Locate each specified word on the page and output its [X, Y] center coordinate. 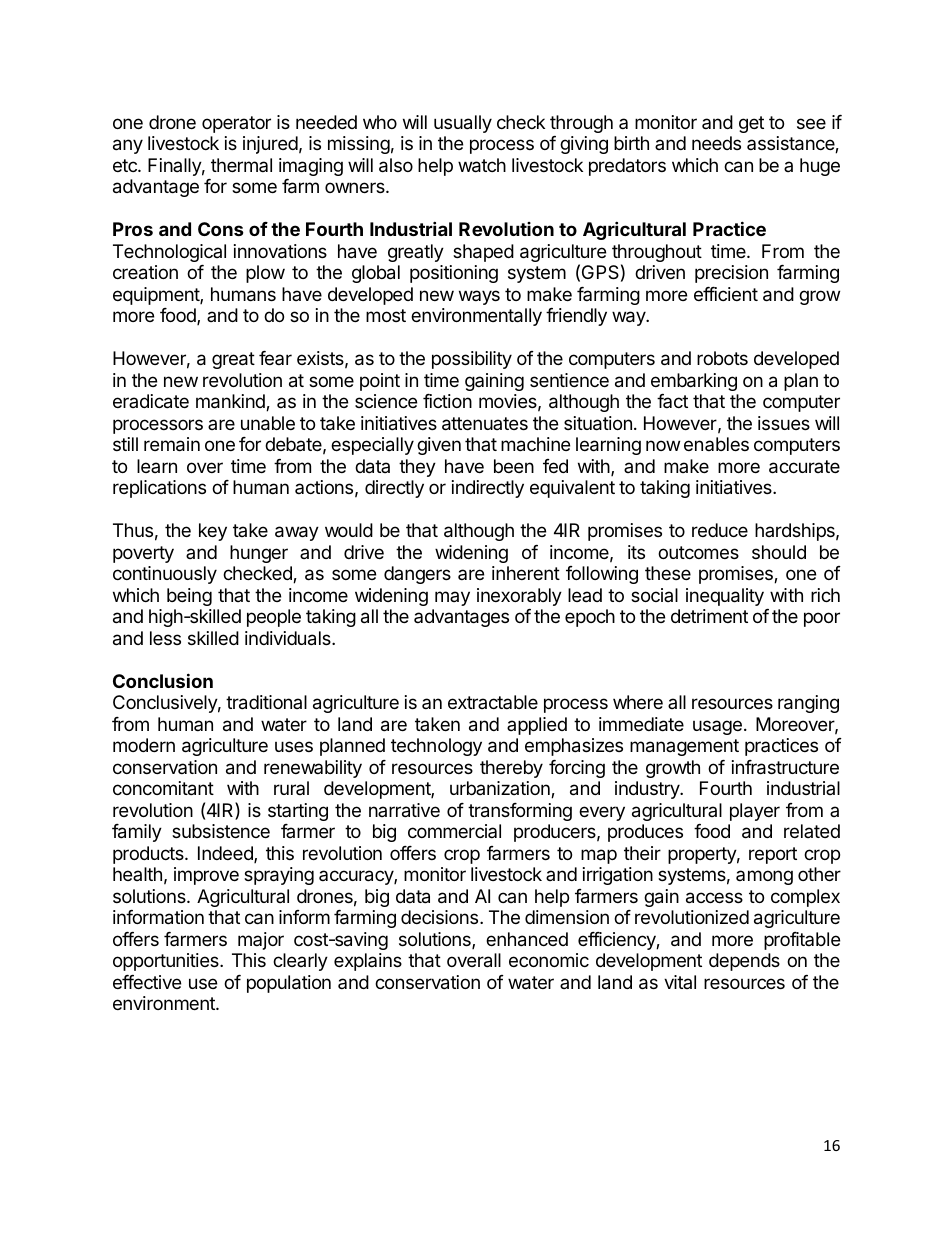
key [213, 532]
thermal [241, 165]
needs [716, 143]
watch [482, 165]
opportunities [167, 962]
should [779, 552]
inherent [526, 573]
